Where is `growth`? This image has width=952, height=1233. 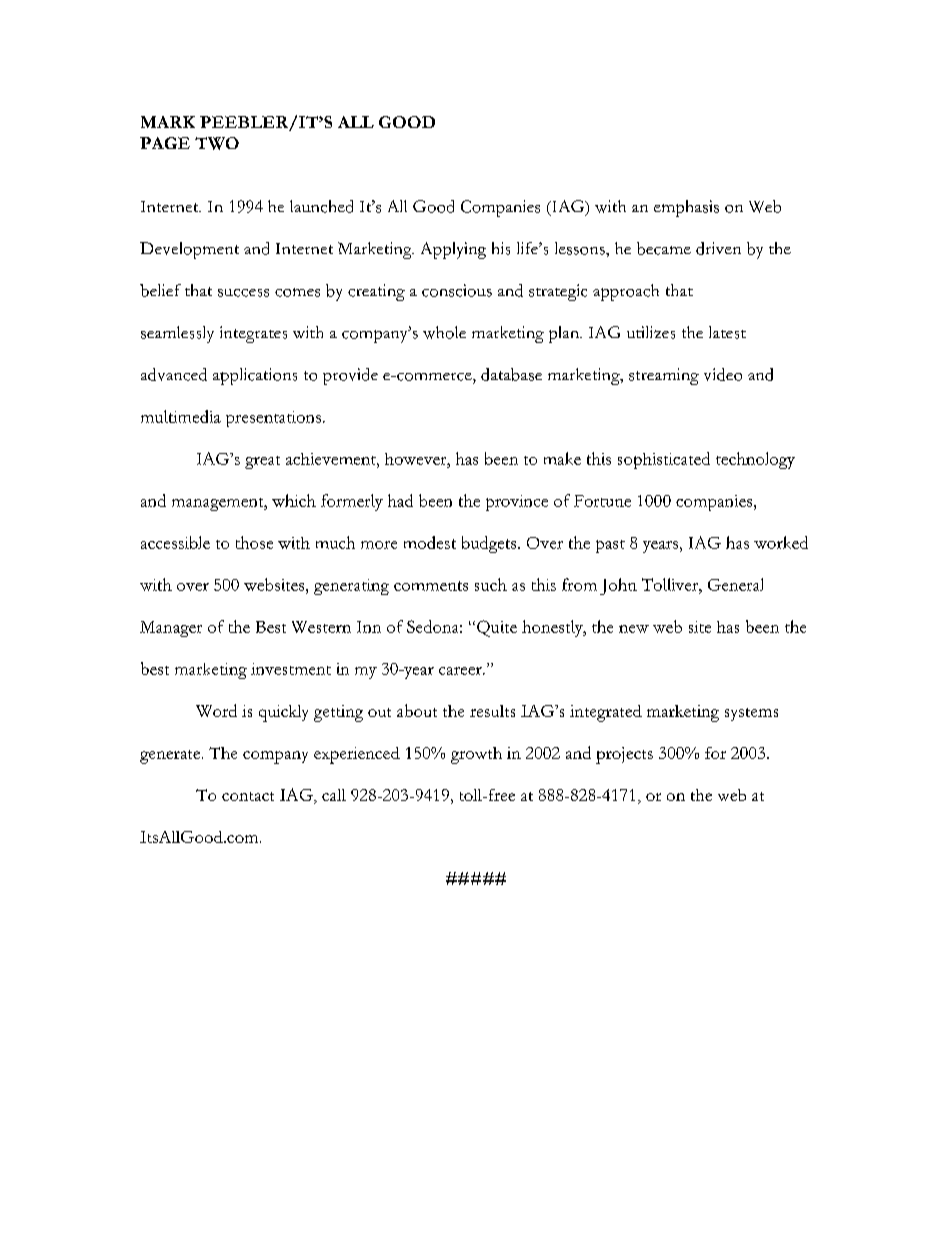 growth is located at coordinates (476, 755).
